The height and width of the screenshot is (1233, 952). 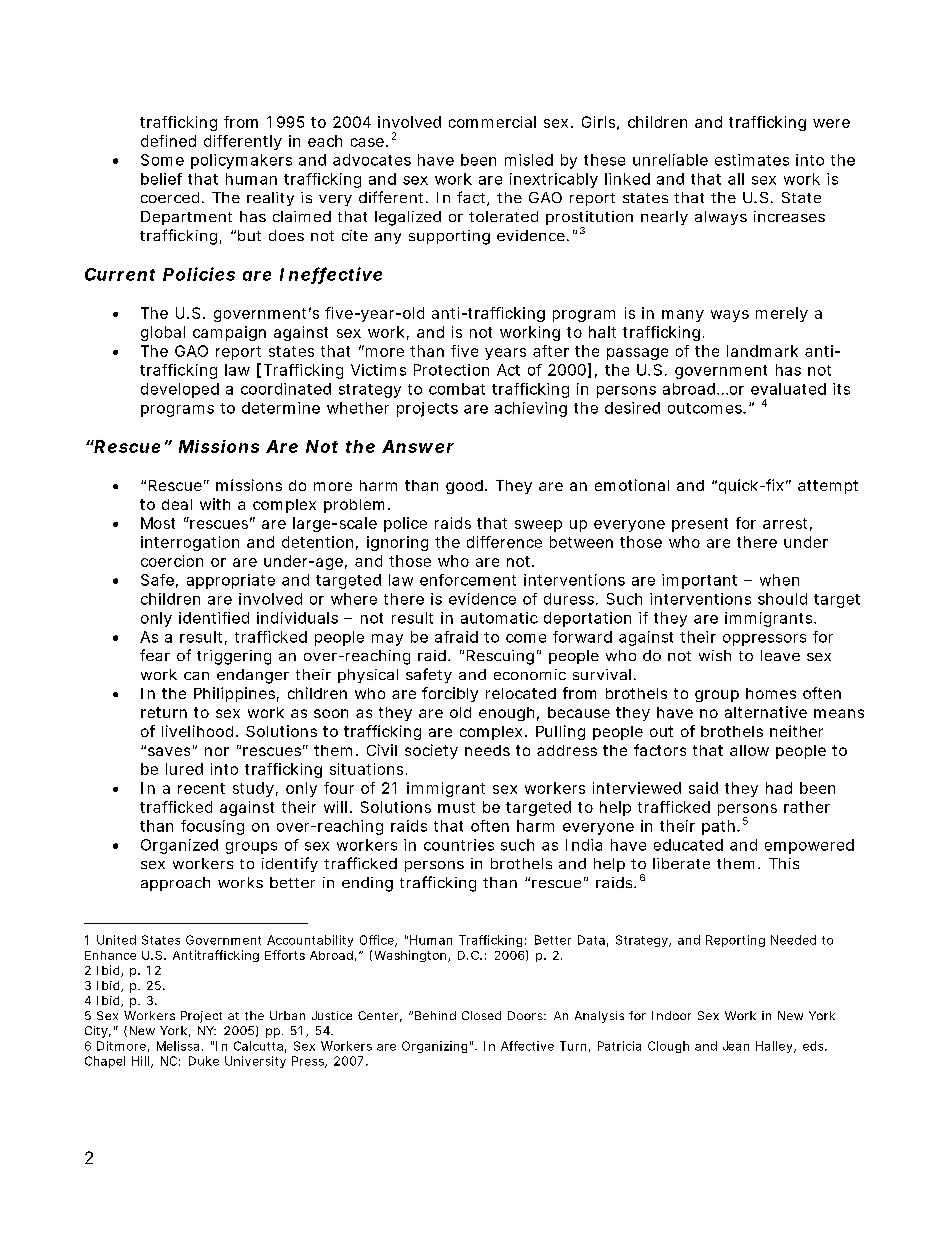 I want to click on important, so click(x=699, y=581).
